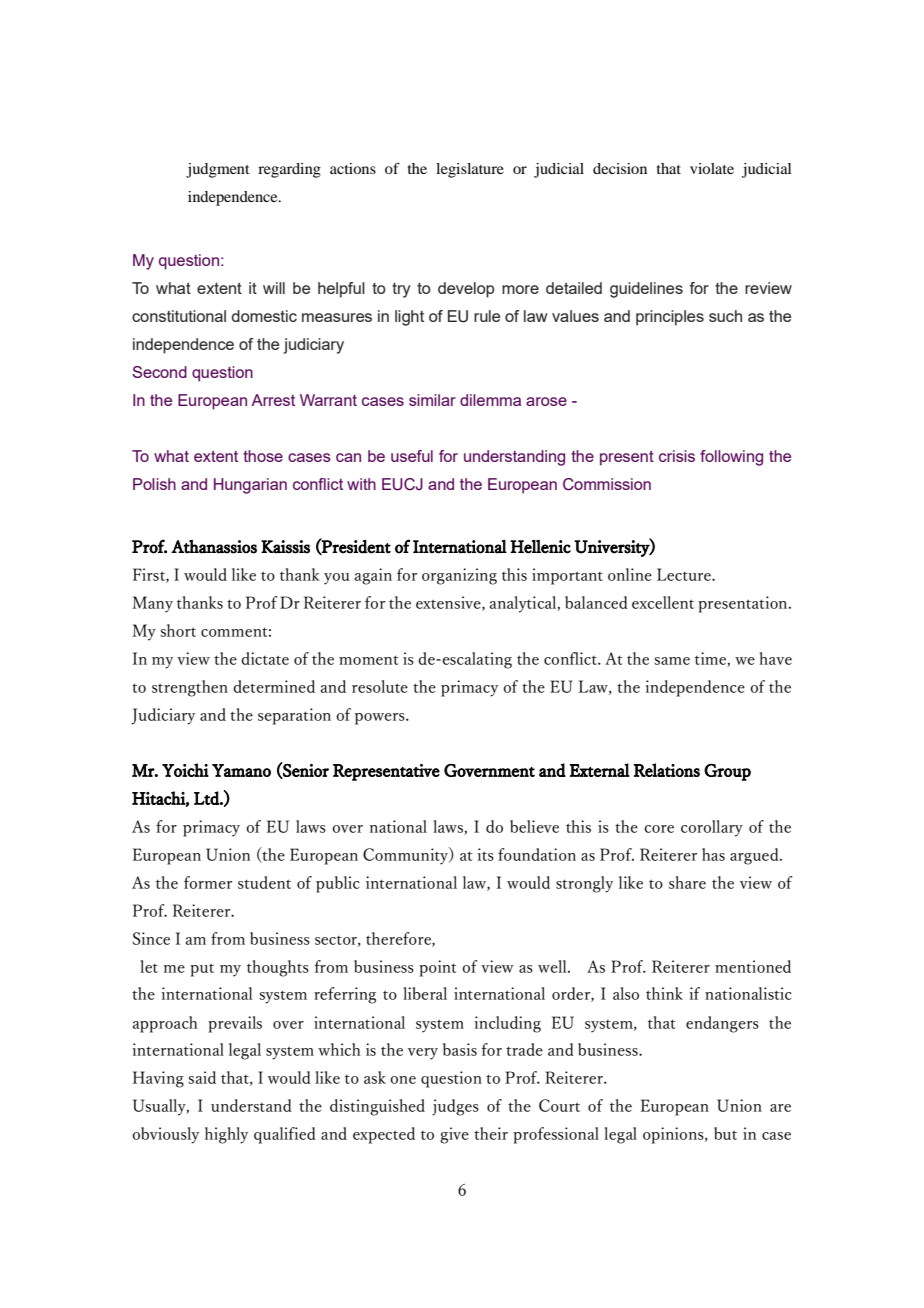  What do you see at coordinates (670, 318) in the screenshot?
I see `principles` at bounding box center [670, 318].
